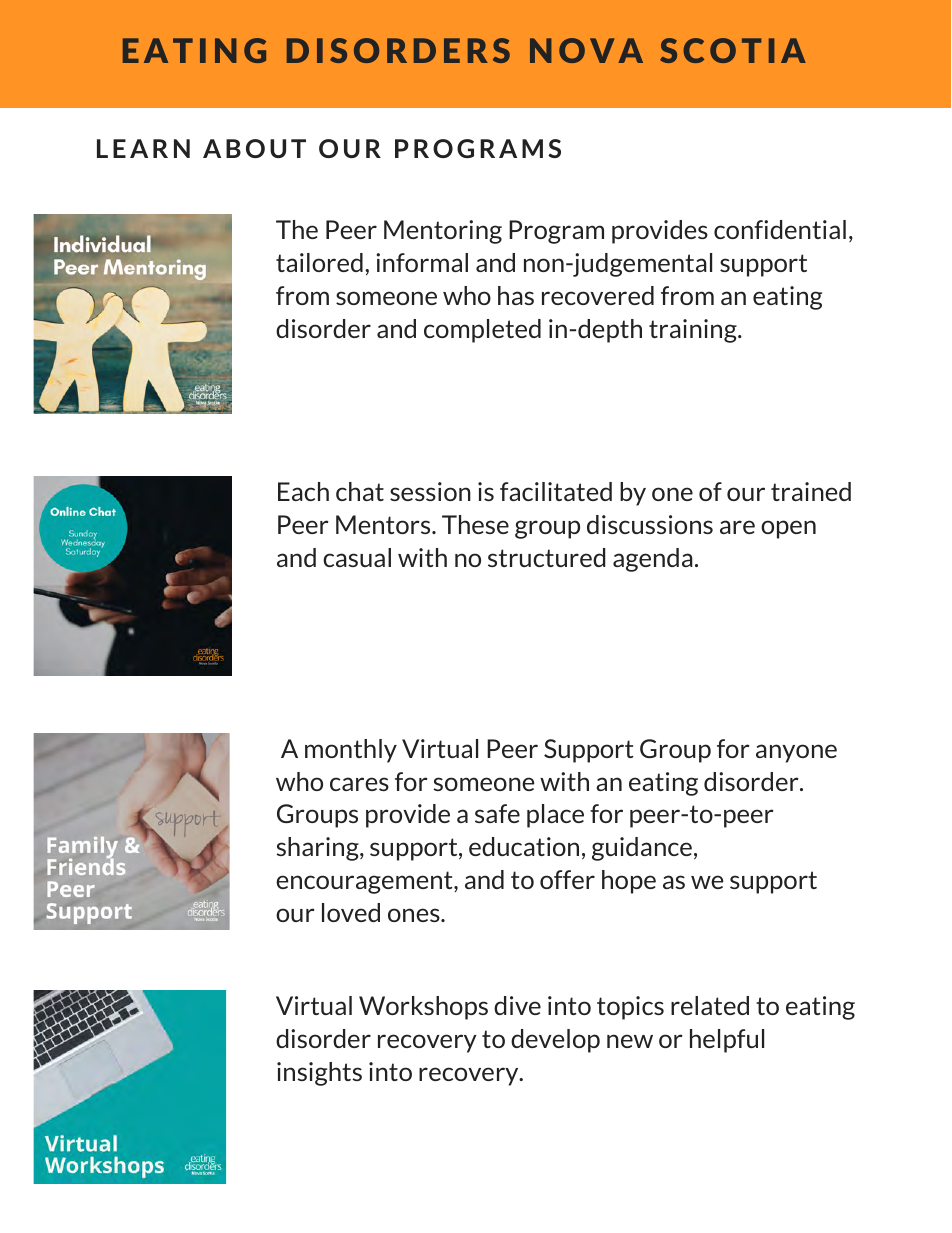  Describe the element at coordinates (733, 50) in the image. I see `SCOTIA` at that location.
